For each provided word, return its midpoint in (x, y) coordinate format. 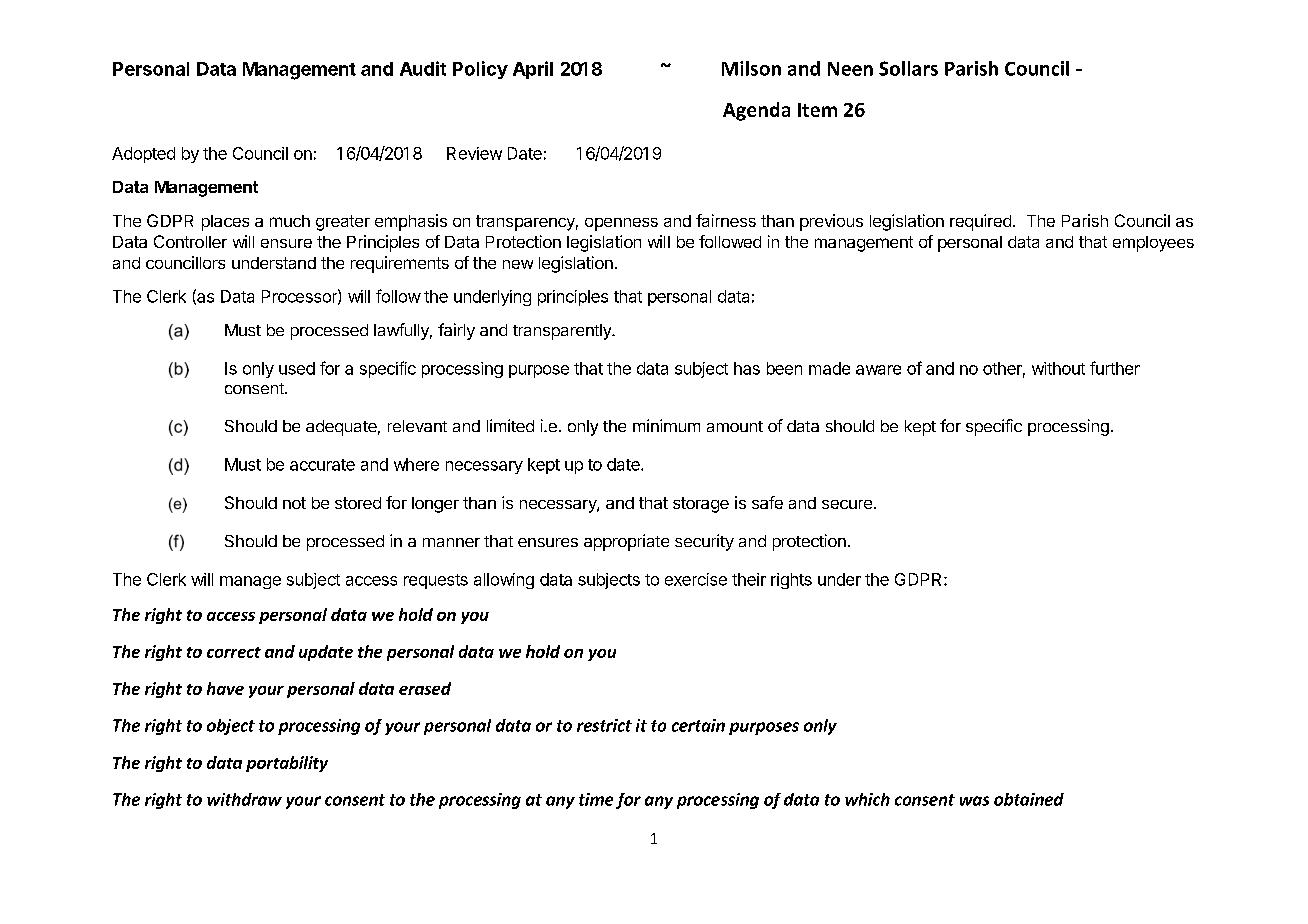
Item (817, 110)
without (1058, 368)
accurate (322, 465)
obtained (1029, 799)
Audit (423, 68)
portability (287, 764)
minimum (666, 425)
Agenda (756, 111)
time (596, 799)
